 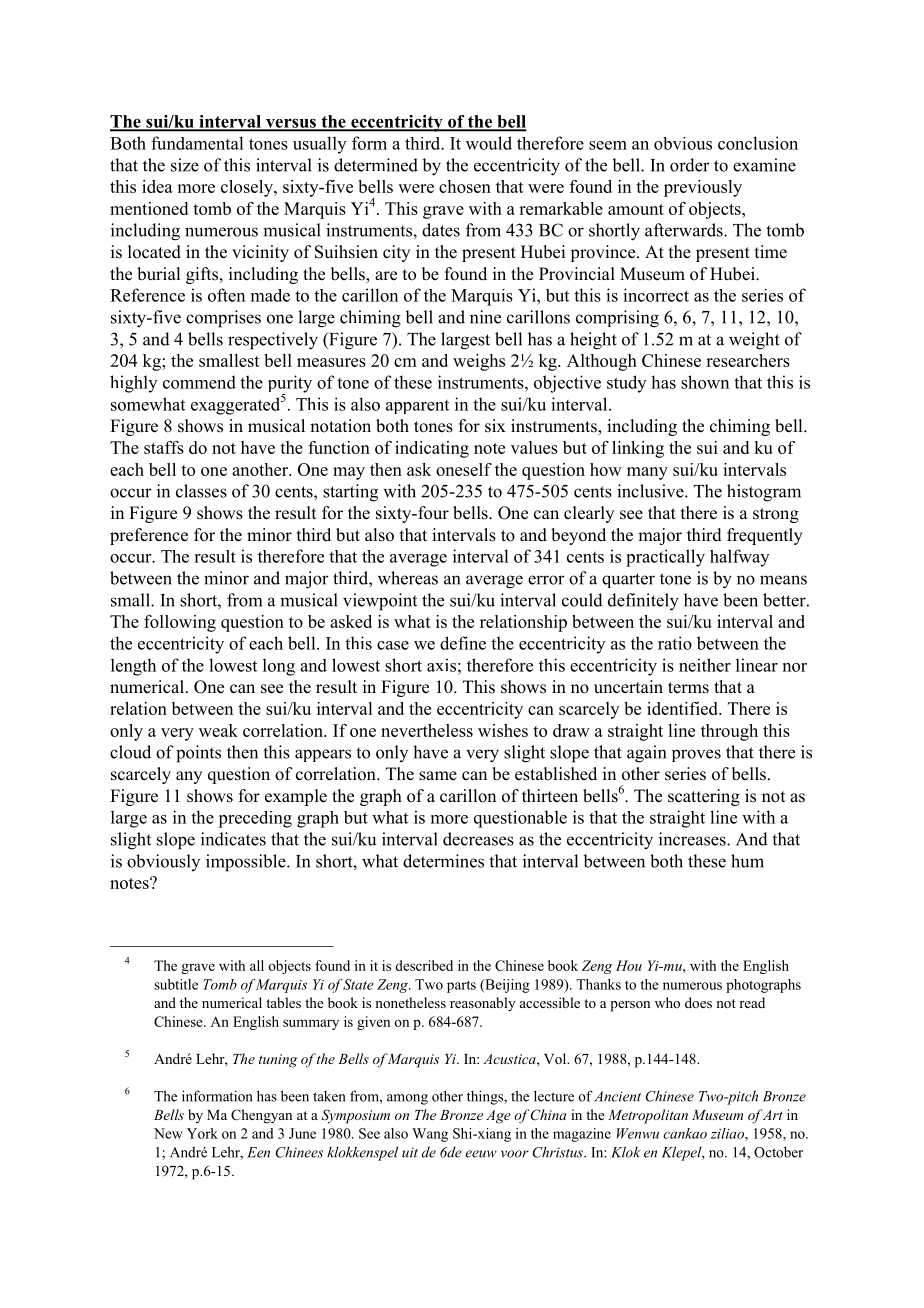 What do you see at coordinates (176, 984) in the screenshot?
I see `subtitle` at bounding box center [176, 984].
